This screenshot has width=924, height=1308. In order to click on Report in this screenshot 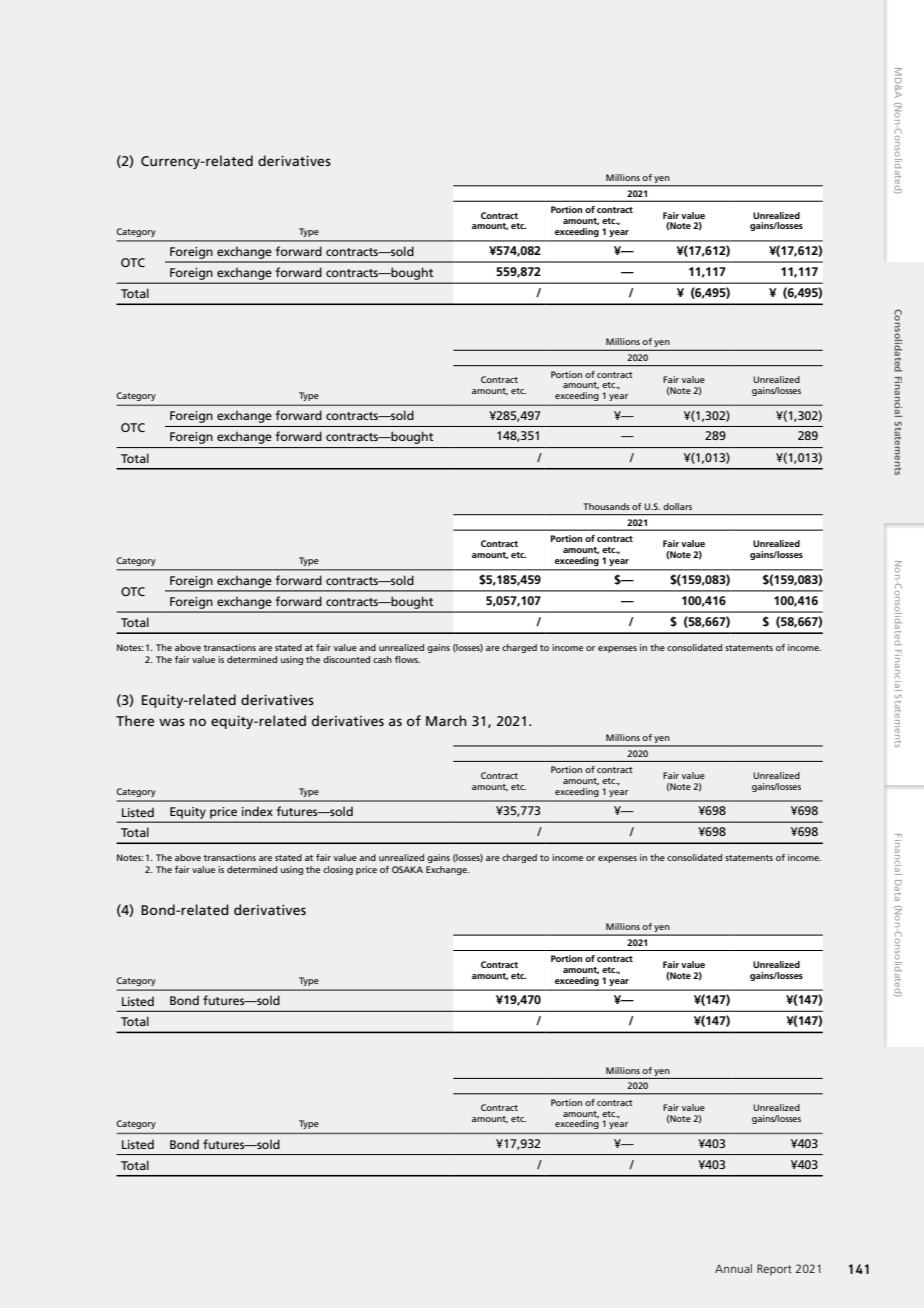, I will do `click(774, 1270)`.
